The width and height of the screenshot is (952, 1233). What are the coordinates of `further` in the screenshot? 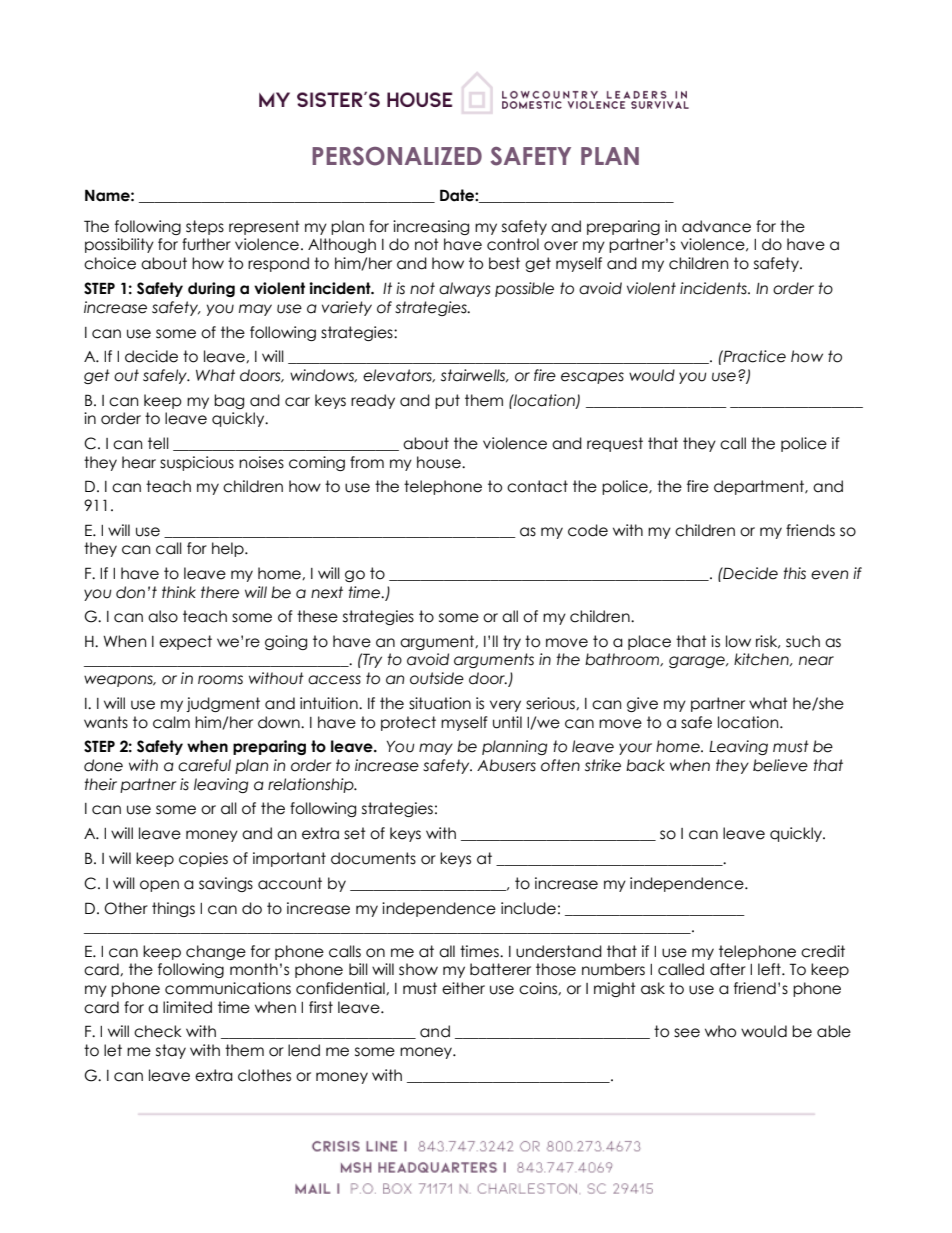 It's located at (206, 244).
